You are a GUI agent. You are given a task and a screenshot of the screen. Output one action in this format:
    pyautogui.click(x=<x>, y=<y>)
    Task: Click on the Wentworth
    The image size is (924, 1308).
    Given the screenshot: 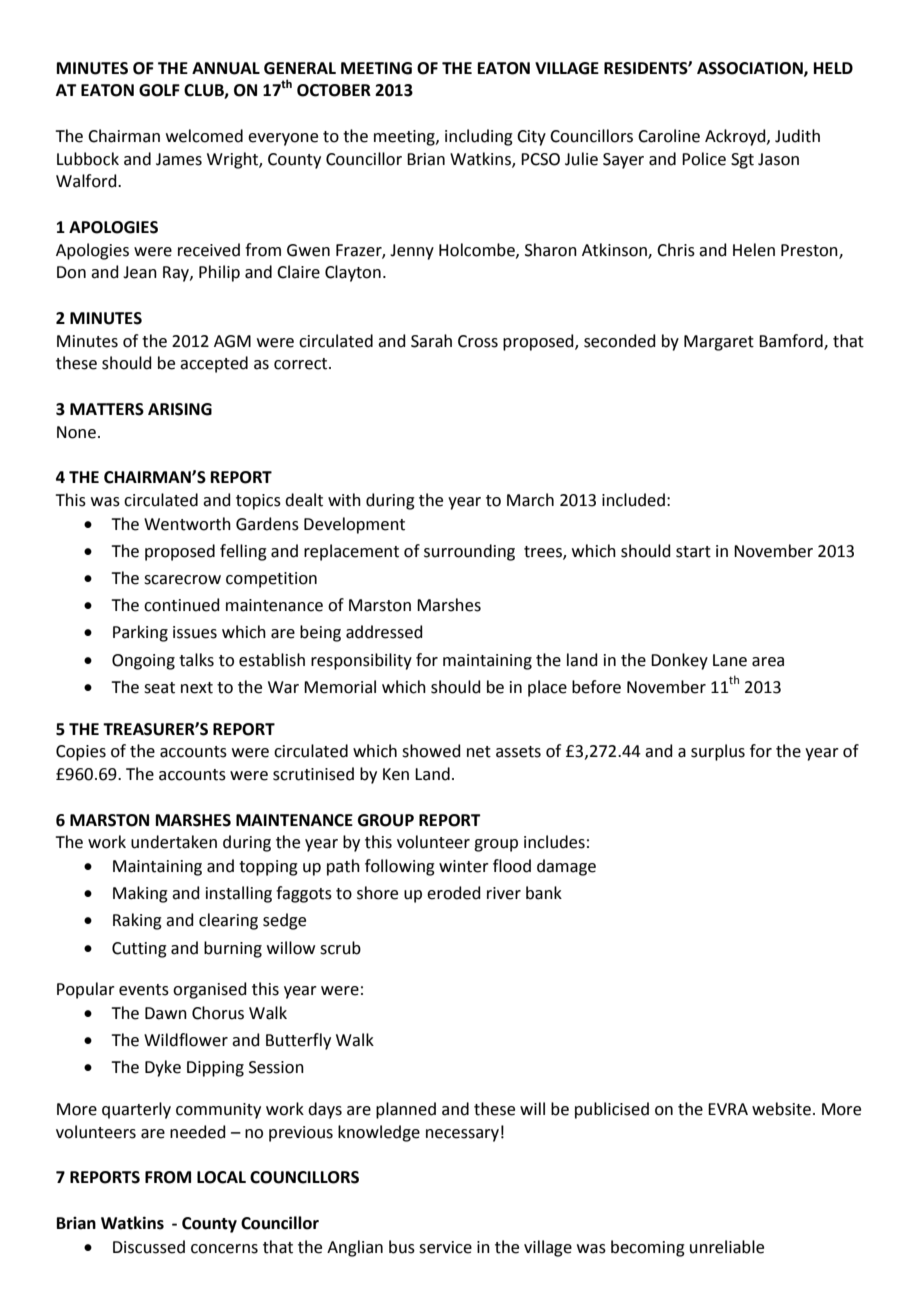 What is the action you would take?
    pyautogui.click(x=187, y=524)
